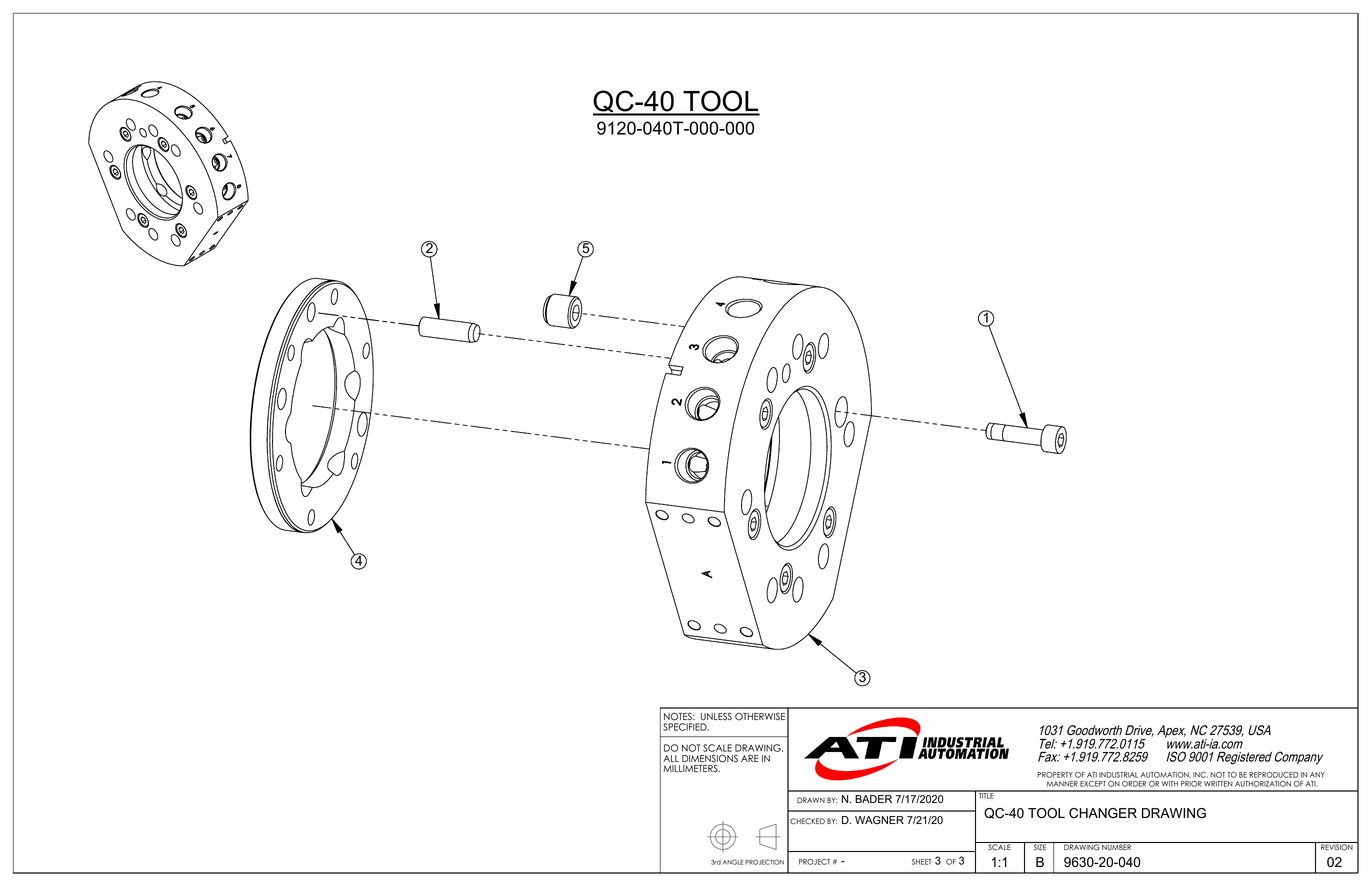 Image resolution: width=1372 pixels, height=887 pixels. I want to click on ANGLE, so click(733, 862).
